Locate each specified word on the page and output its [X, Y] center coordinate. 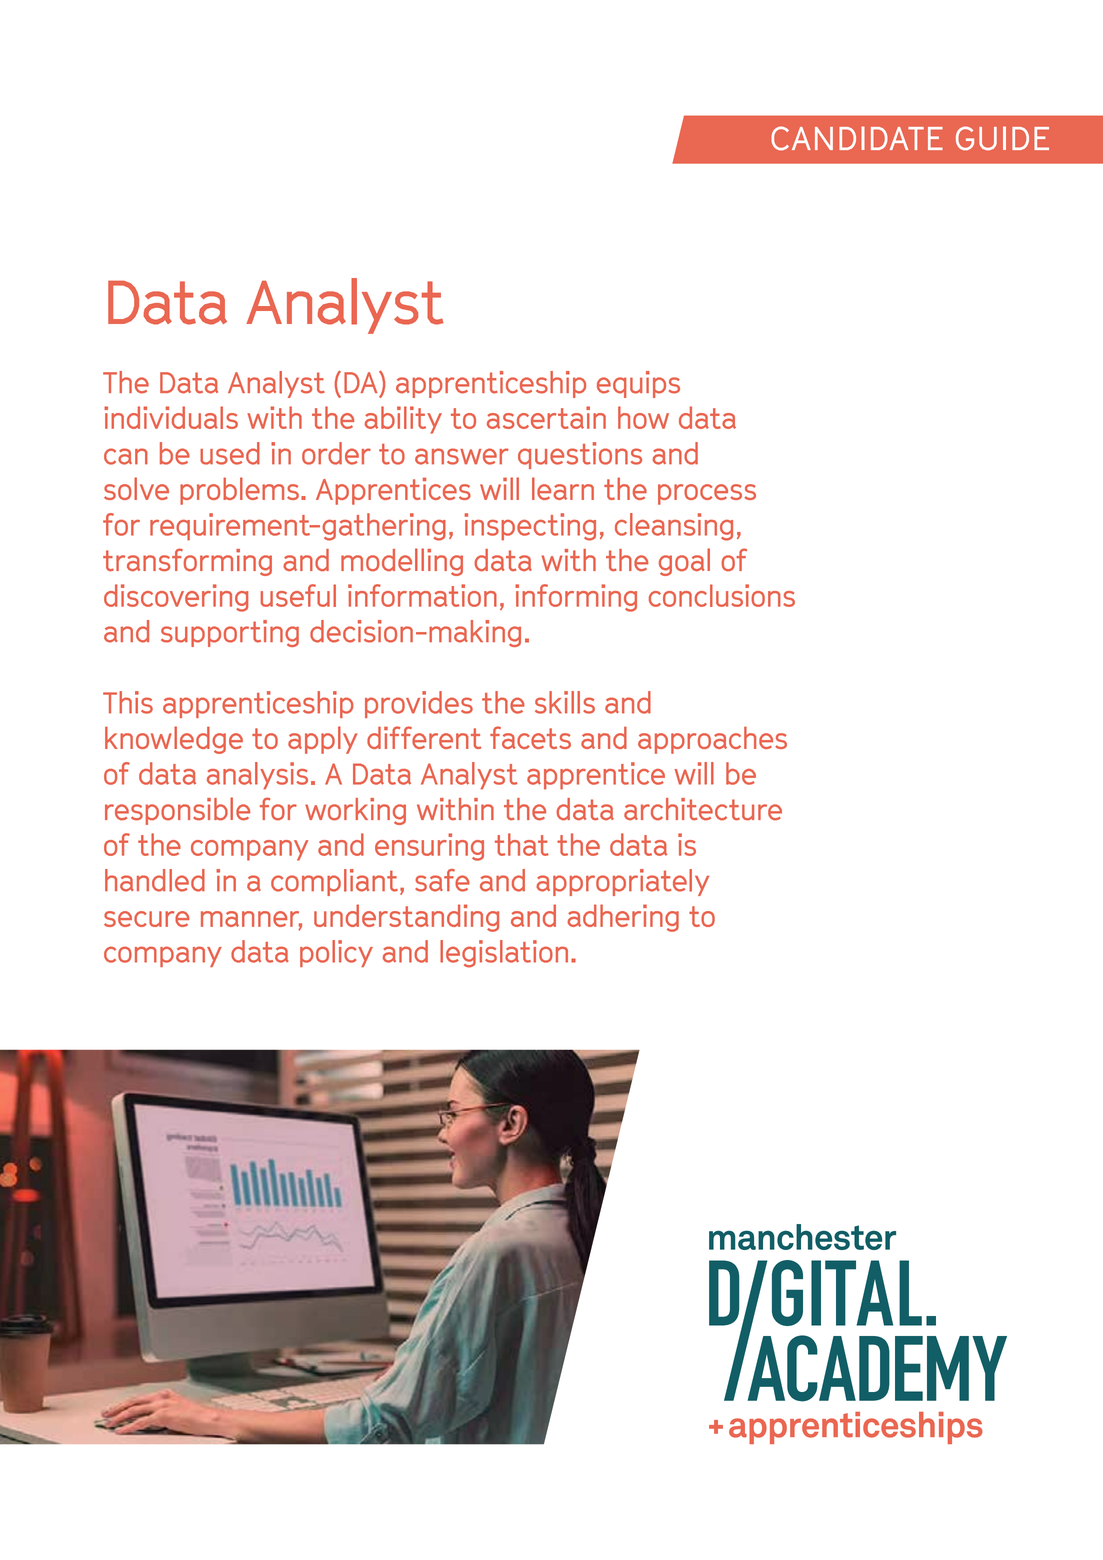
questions [580, 455]
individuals [171, 417]
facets [530, 737]
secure [146, 919]
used [230, 453]
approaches [712, 740]
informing [576, 598]
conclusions [722, 595]
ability [403, 420]
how [643, 417]
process [707, 494]
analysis [257, 776]
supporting [230, 633]
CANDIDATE [857, 138]
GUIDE [1002, 138]
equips [638, 384]
